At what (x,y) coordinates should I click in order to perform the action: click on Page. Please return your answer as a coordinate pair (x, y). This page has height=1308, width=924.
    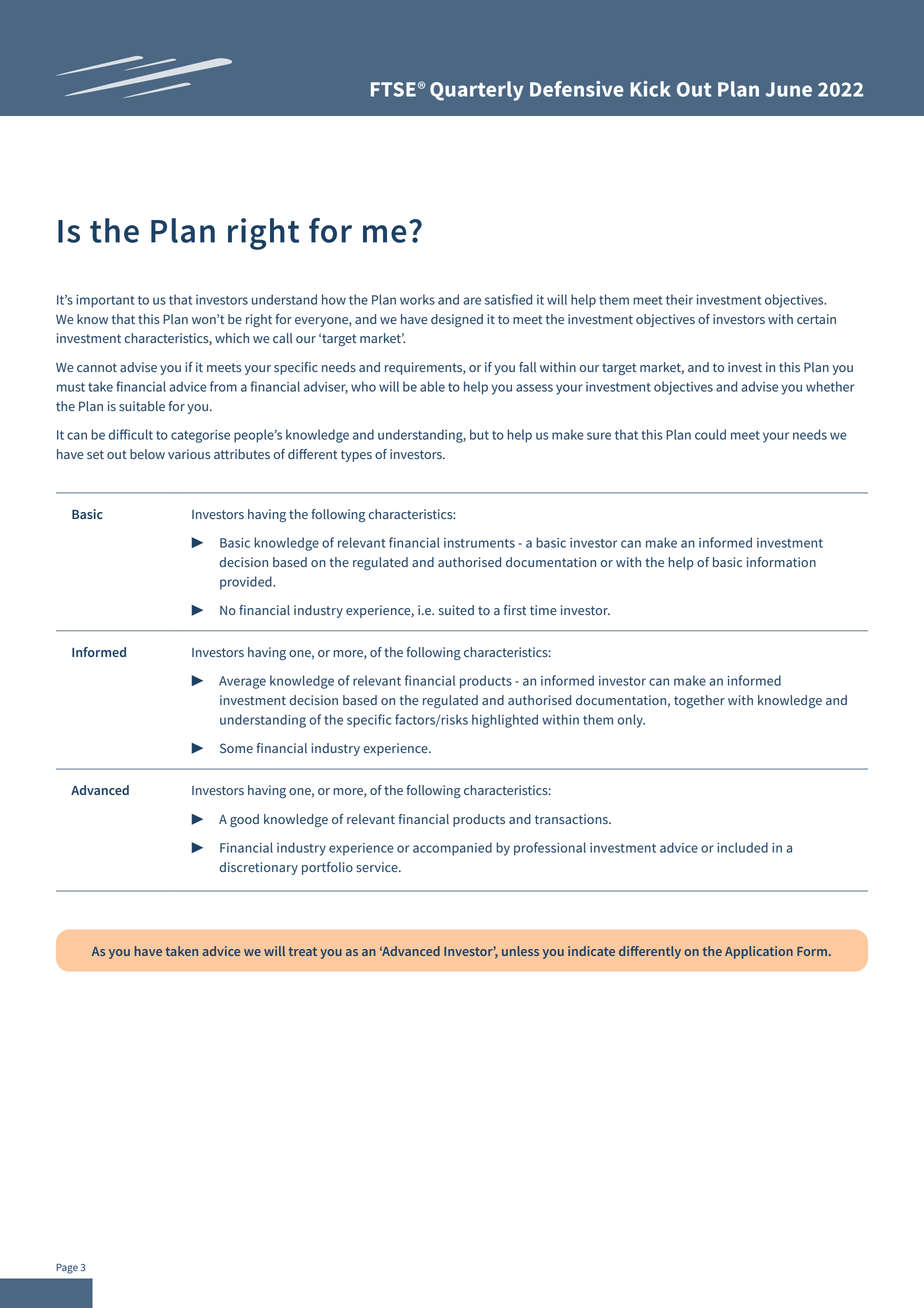
    Looking at the image, I should click on (67, 1268).
